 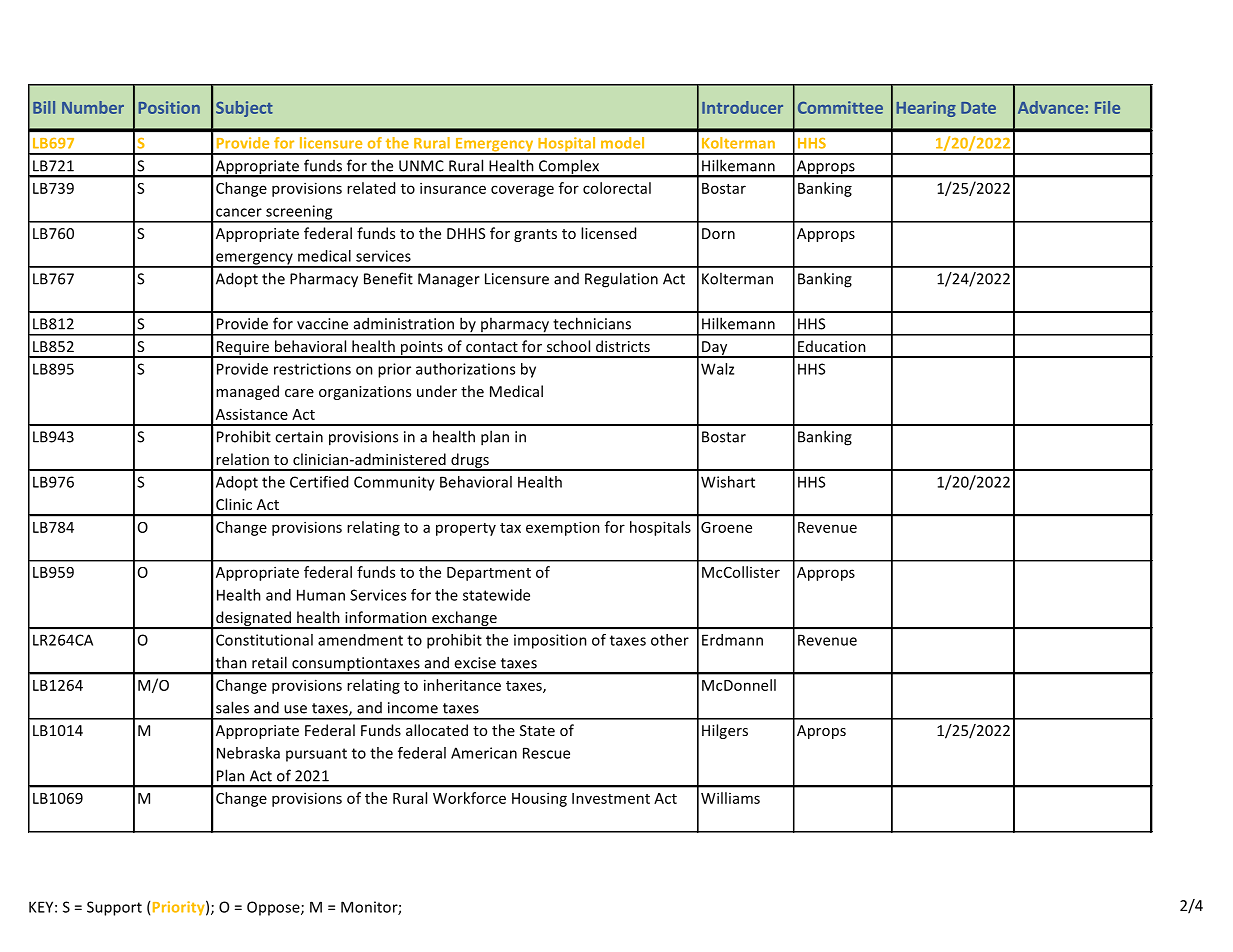 What do you see at coordinates (978, 108) in the screenshot?
I see `Date` at bounding box center [978, 108].
